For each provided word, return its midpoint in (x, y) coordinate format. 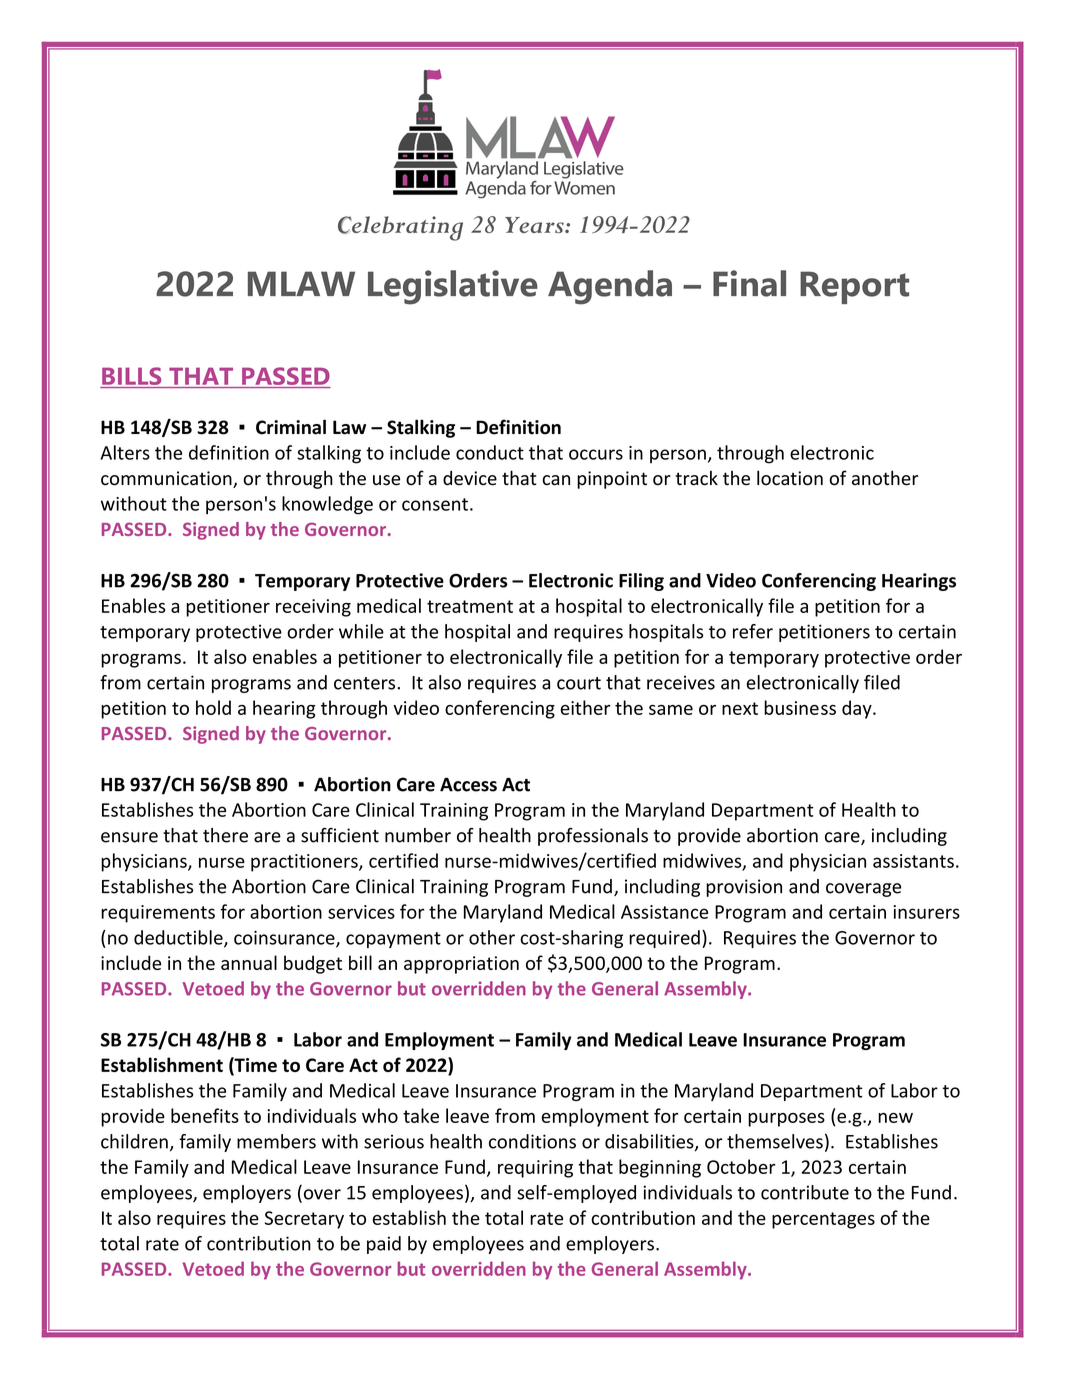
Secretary (304, 1220)
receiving (313, 608)
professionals (593, 837)
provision (744, 888)
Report (854, 287)
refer (753, 631)
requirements (158, 914)
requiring (535, 1169)
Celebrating (400, 228)
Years (535, 225)
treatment (470, 606)
